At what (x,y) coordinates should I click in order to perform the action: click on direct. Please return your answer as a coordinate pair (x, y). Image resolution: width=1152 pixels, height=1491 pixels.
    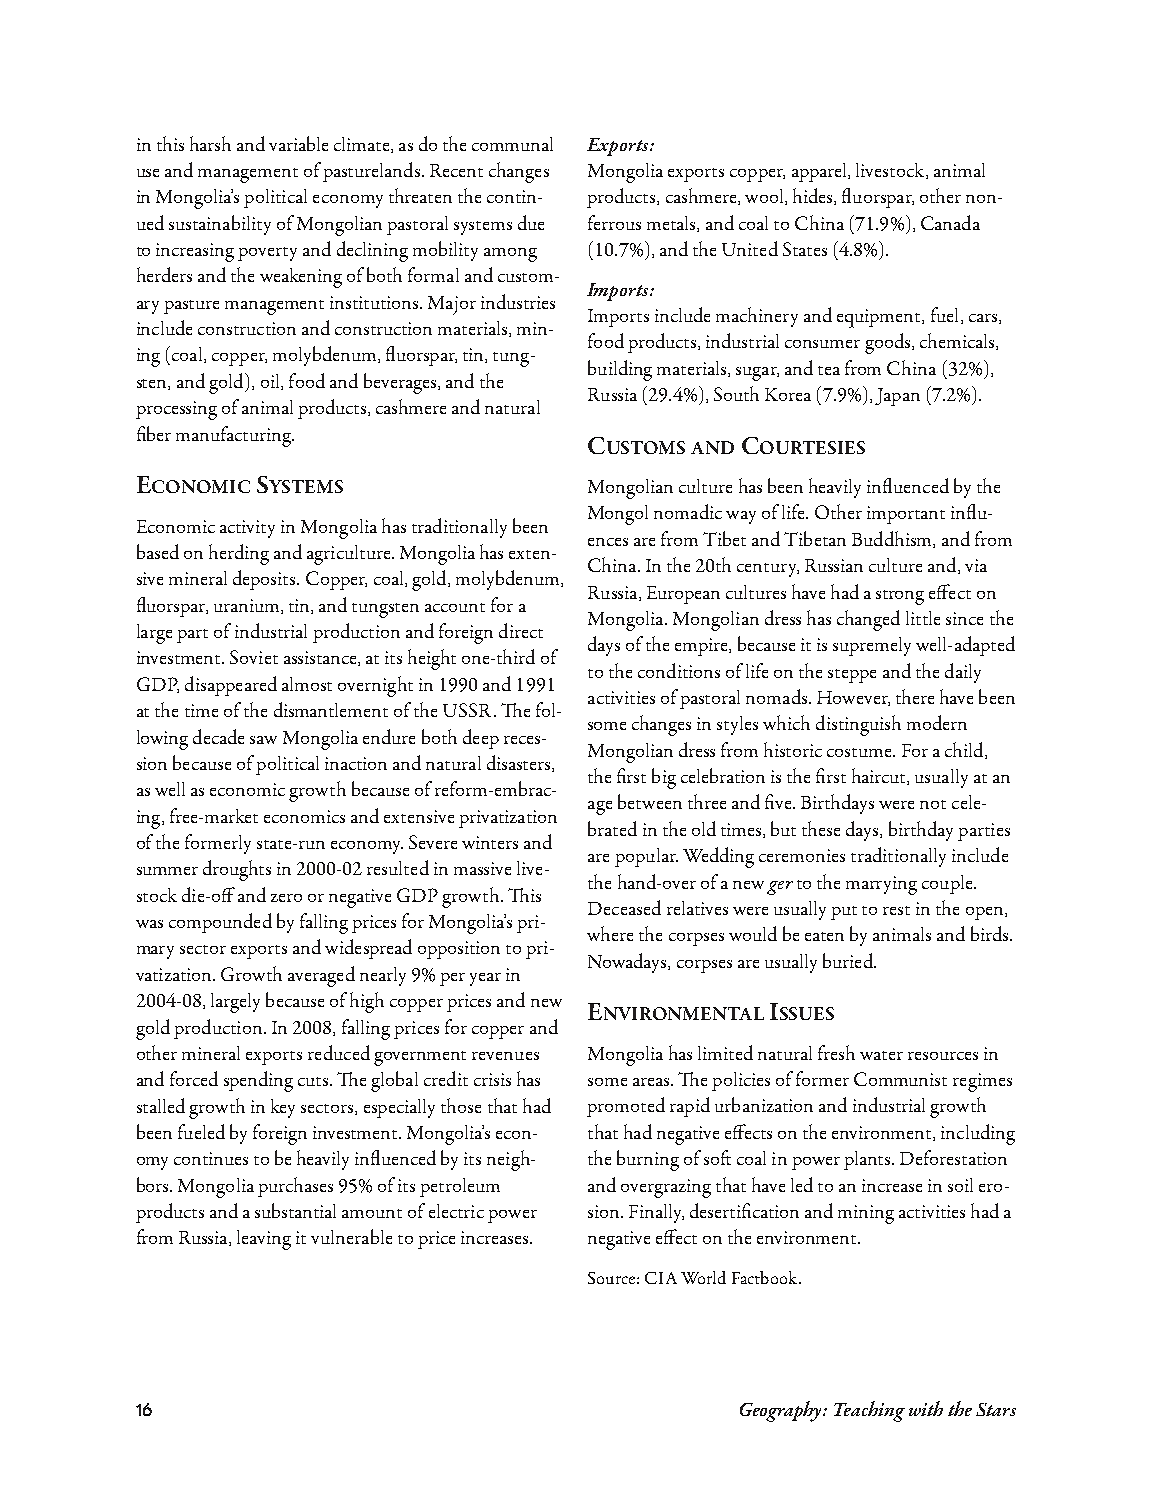
    Looking at the image, I should click on (521, 630).
